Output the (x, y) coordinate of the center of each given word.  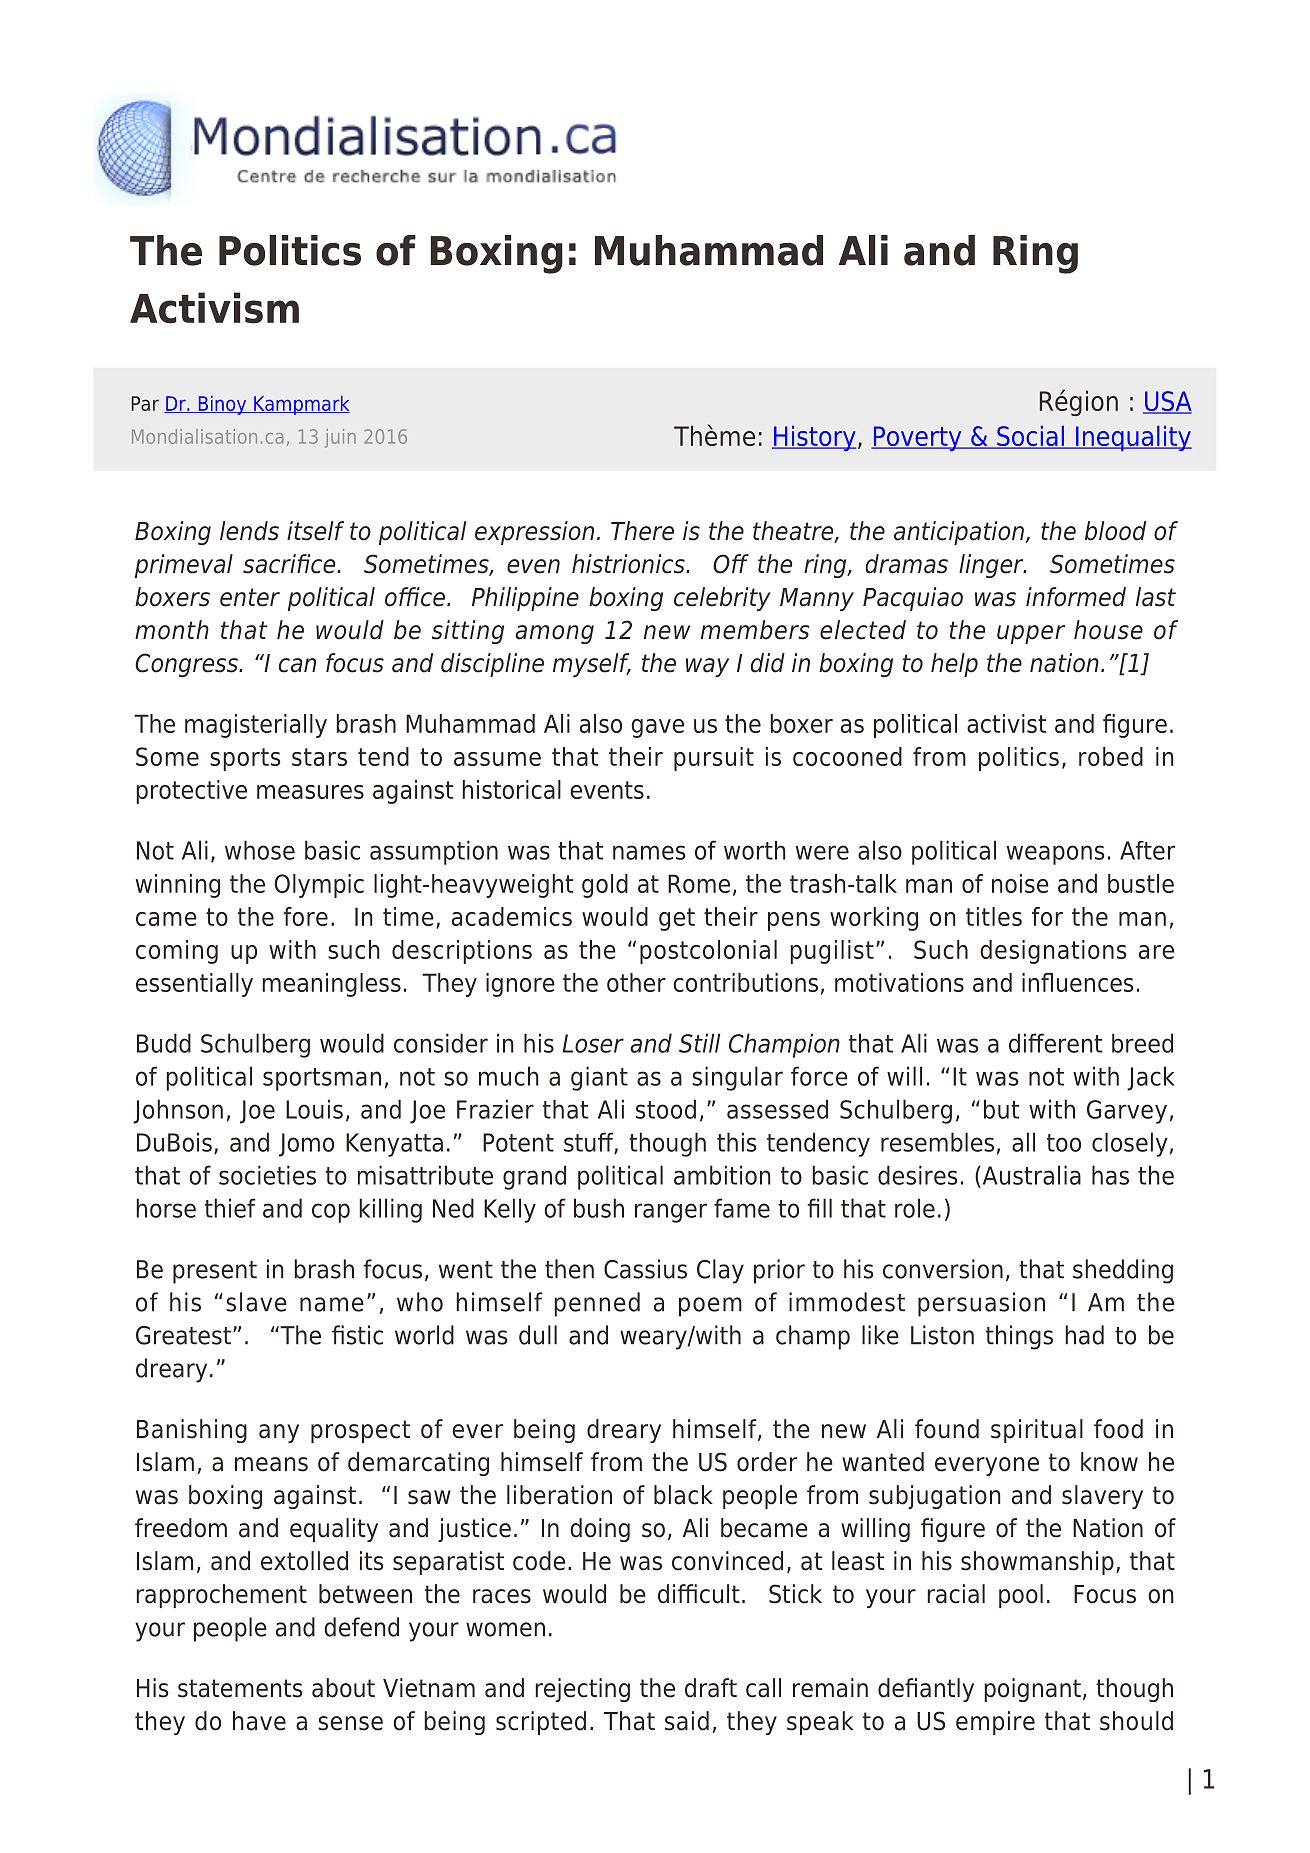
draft (711, 1688)
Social (1030, 437)
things (1019, 1337)
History (814, 438)
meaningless (331, 985)
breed (1142, 1043)
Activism (214, 308)
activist (1006, 723)
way (707, 667)
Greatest (183, 1335)
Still (699, 1043)
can (297, 665)
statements (240, 1688)
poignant (1032, 1690)
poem (710, 1307)
